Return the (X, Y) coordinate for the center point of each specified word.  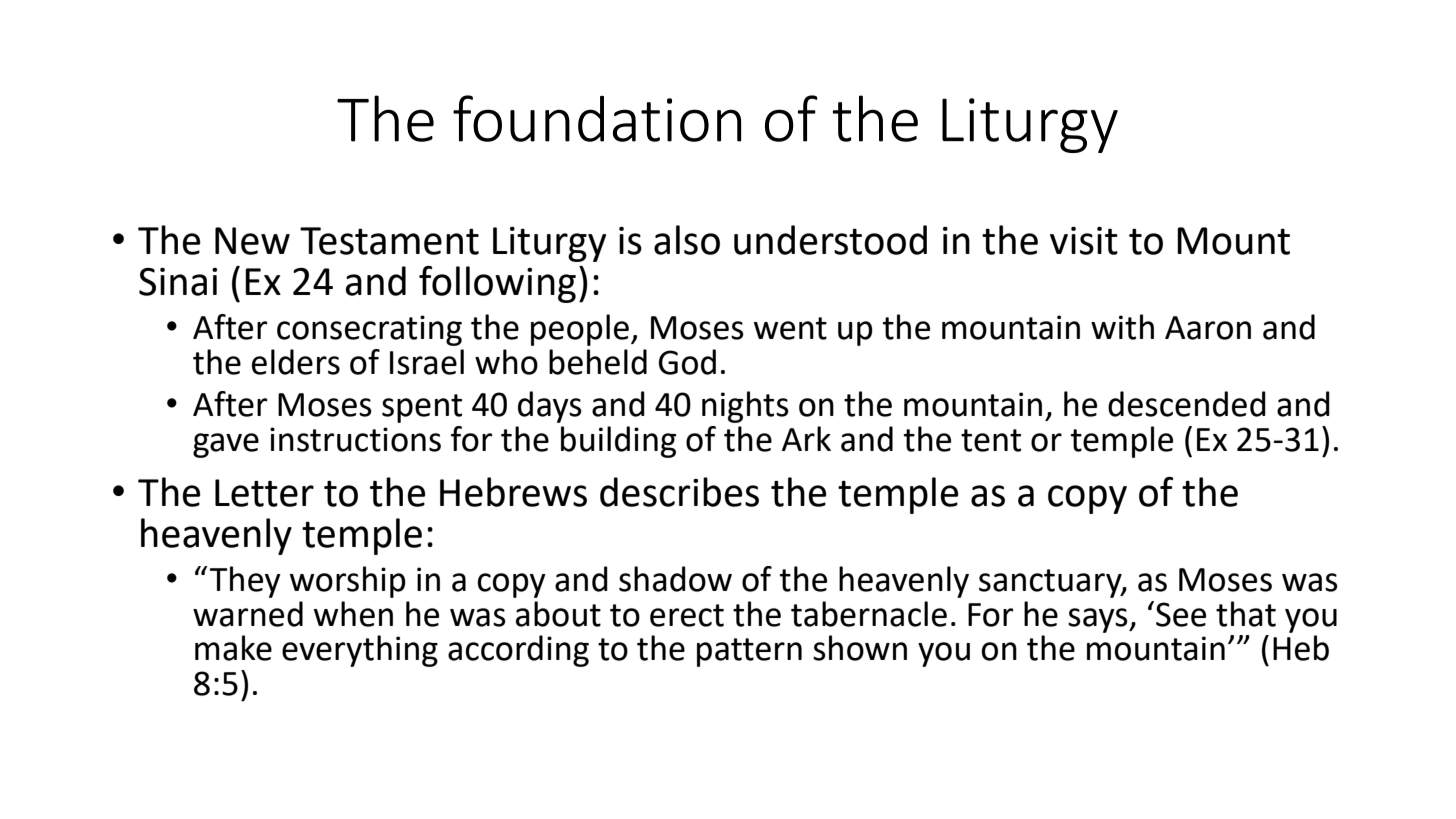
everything (360, 651)
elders (296, 362)
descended (1187, 404)
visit (1084, 241)
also (687, 240)
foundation (597, 118)
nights (745, 407)
